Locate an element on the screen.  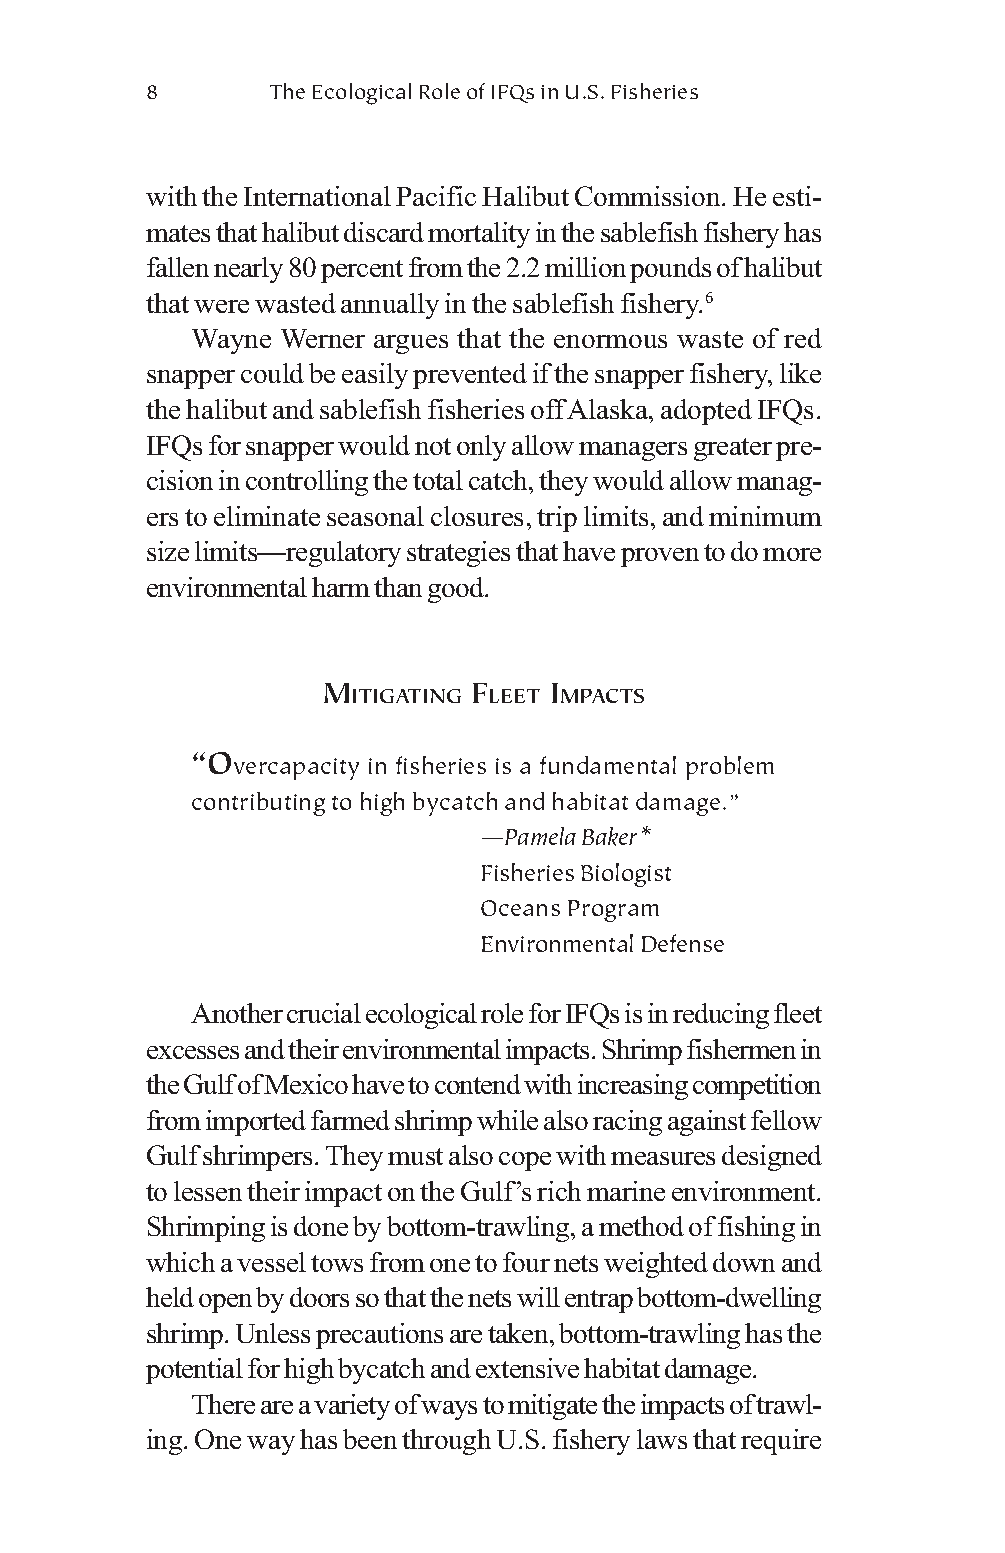
ways is located at coordinates (449, 1410).
